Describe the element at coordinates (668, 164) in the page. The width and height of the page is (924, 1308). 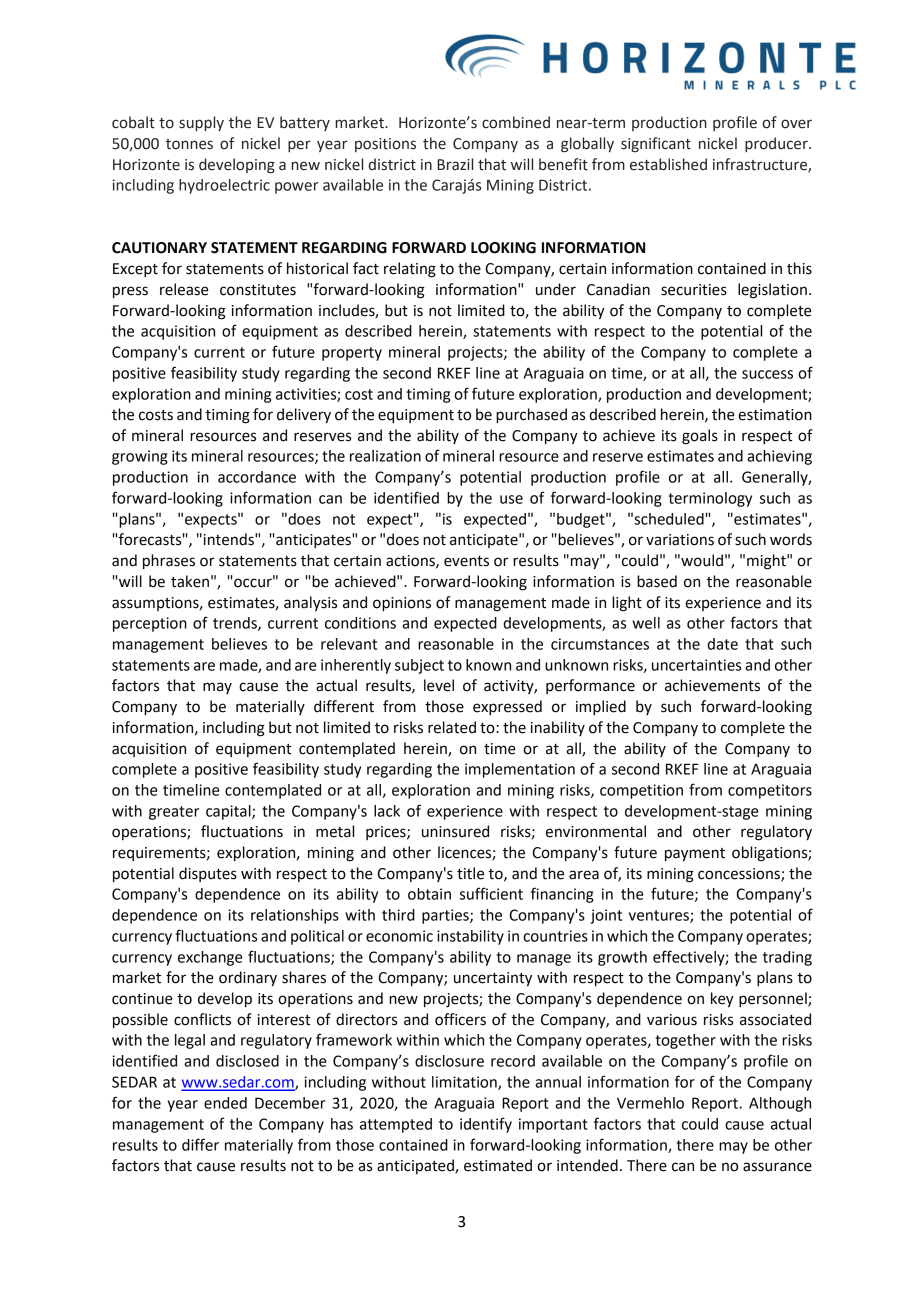
I see `established` at that location.
